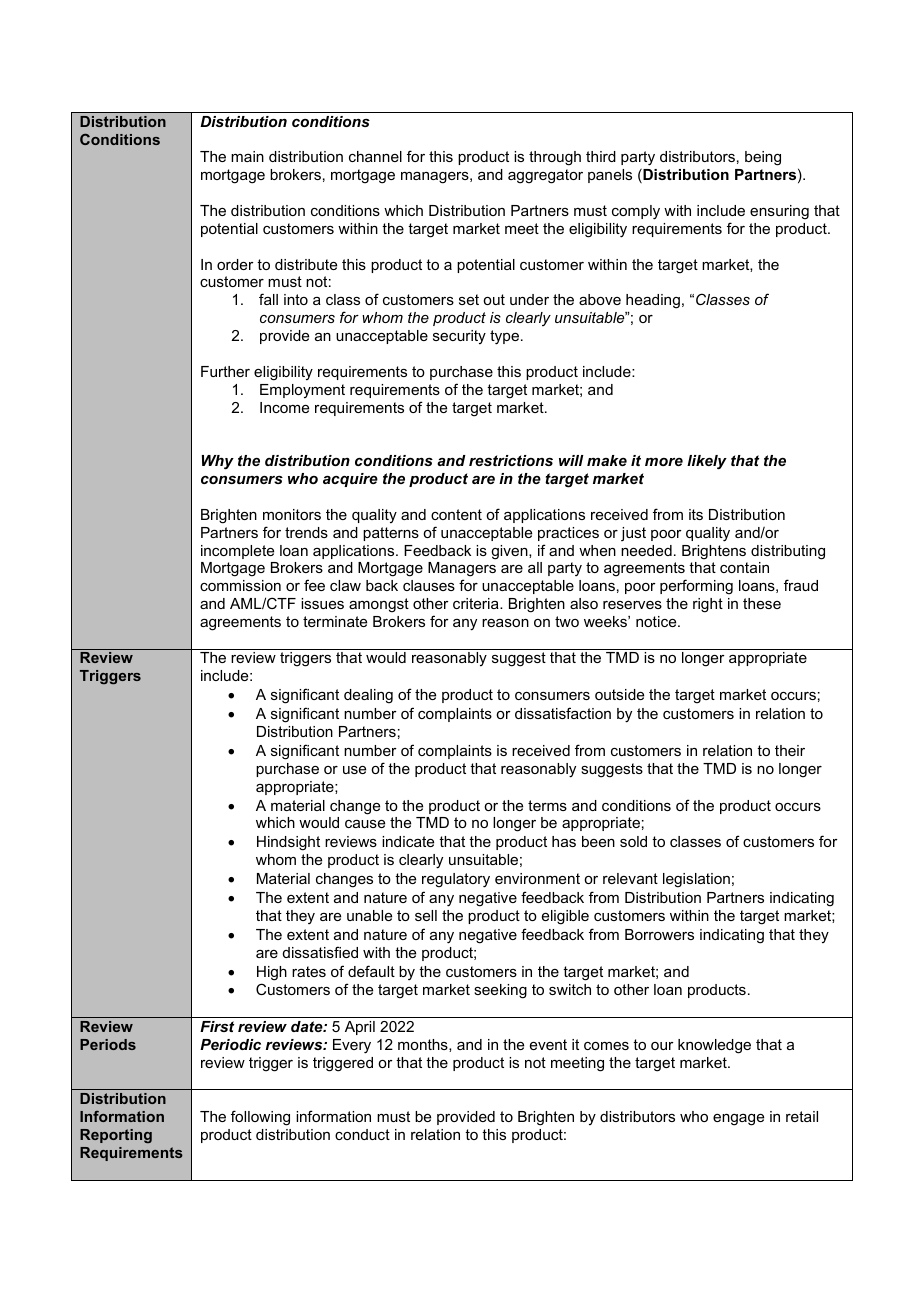  What do you see at coordinates (657, 621) in the screenshot?
I see `notice` at bounding box center [657, 621].
